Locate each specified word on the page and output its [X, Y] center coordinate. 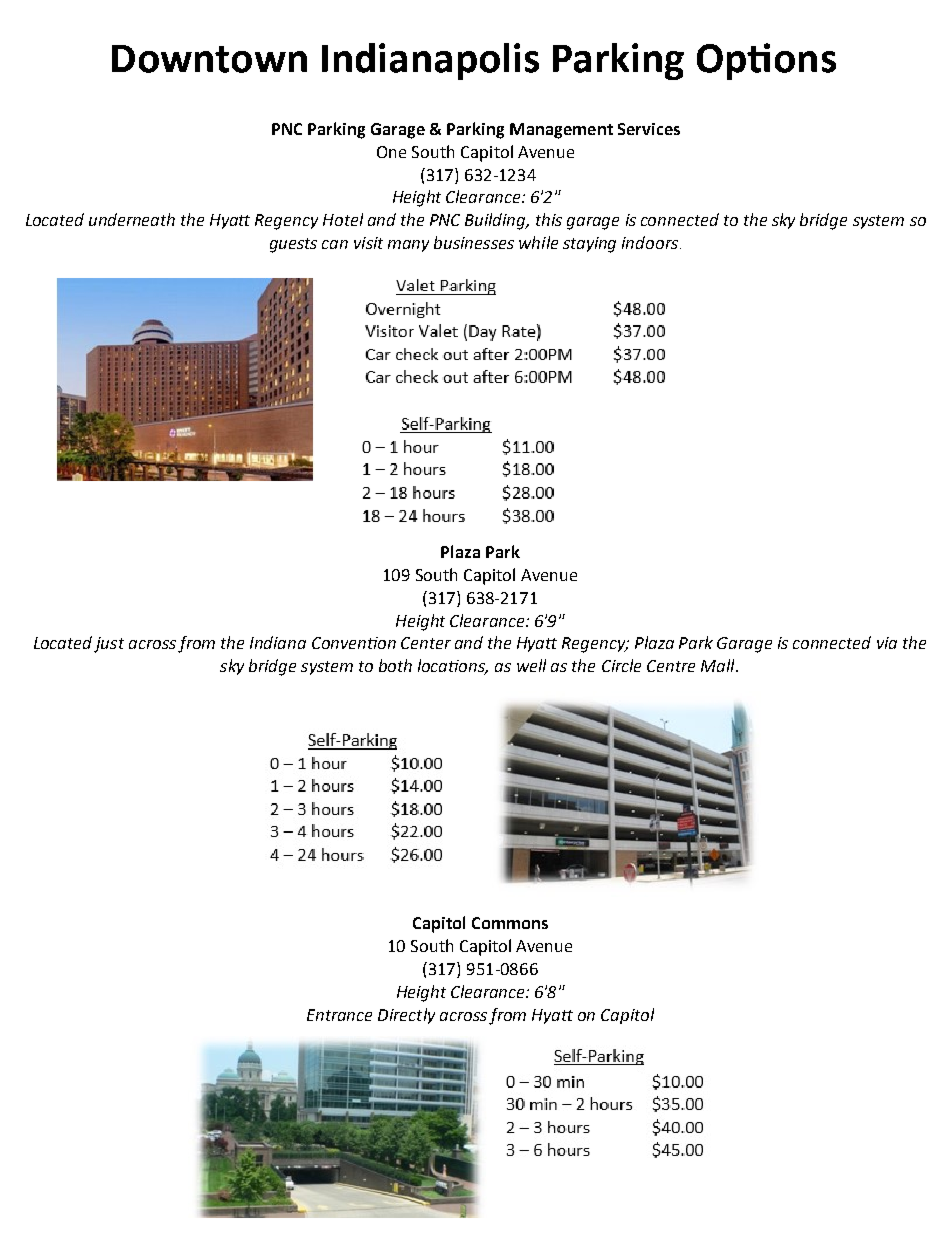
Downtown [209, 59]
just [109, 645]
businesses [474, 242]
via [887, 643]
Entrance [339, 1015]
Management [561, 131]
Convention [354, 643]
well [531, 665]
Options [766, 61]
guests [293, 245]
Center [426, 643]
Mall [719, 665]
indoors [650, 242]
